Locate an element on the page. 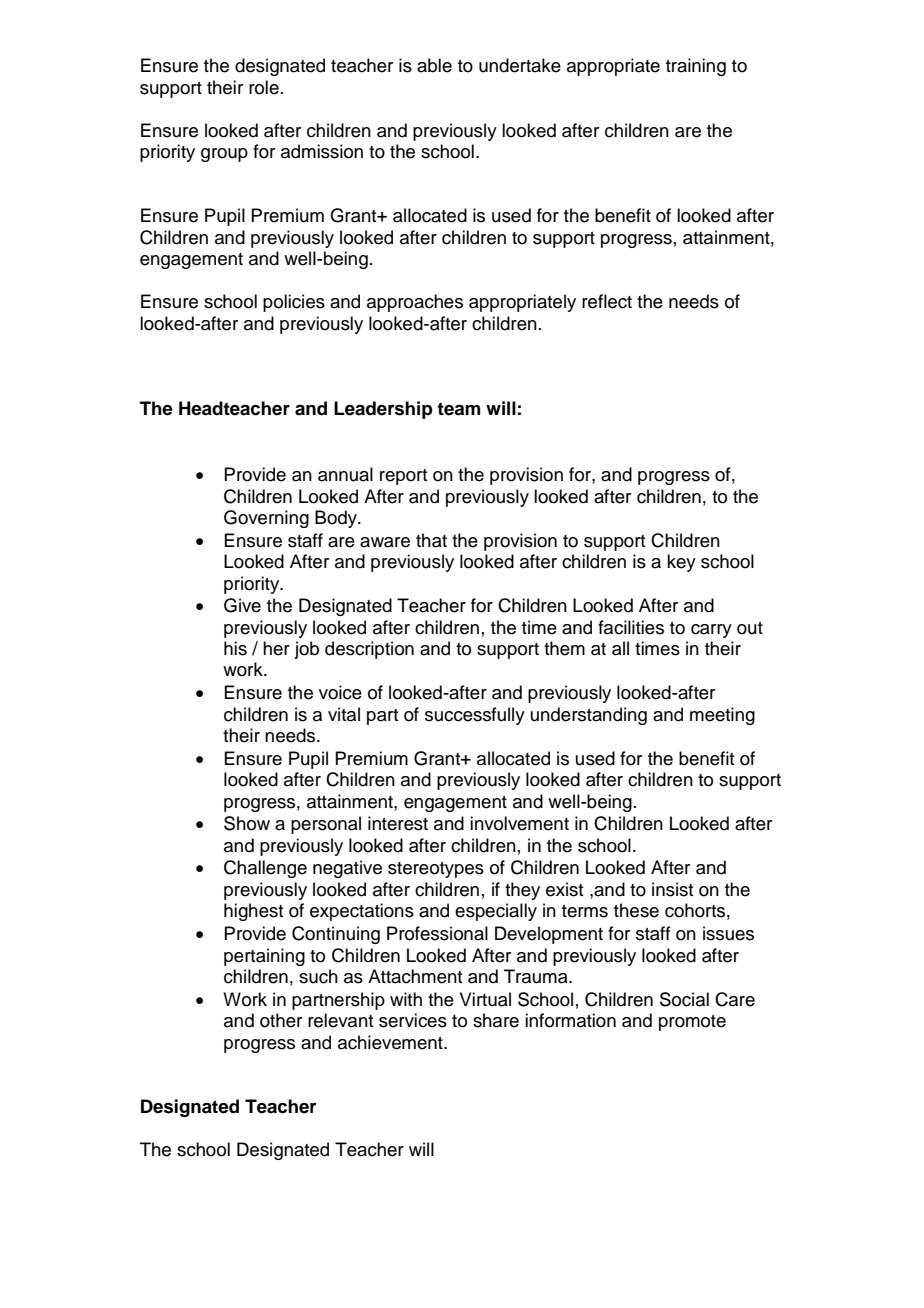 This page has height=1308, width=924. Leadership is located at coordinates (383, 410).
